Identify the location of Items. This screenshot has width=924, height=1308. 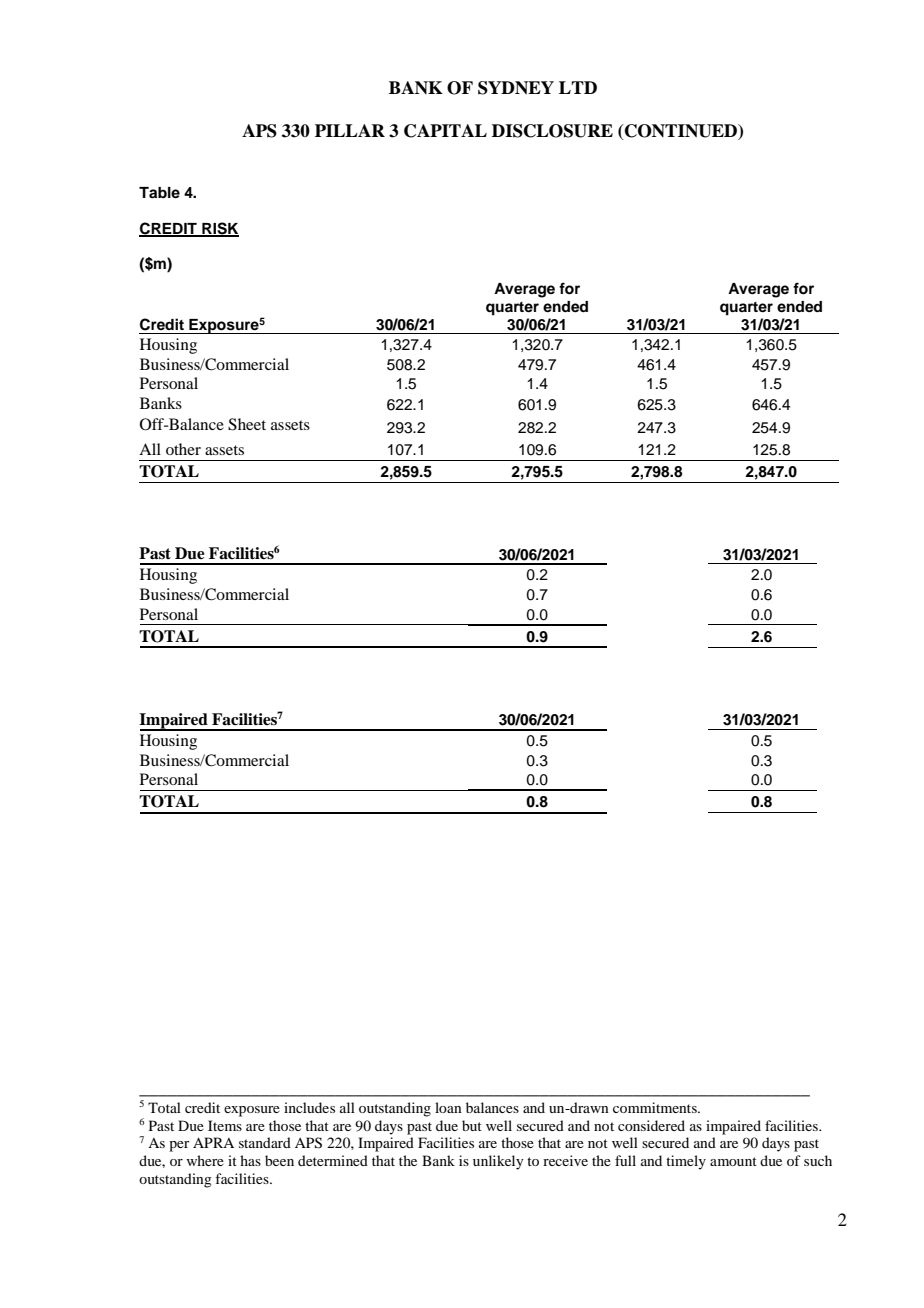
(225, 1125).
